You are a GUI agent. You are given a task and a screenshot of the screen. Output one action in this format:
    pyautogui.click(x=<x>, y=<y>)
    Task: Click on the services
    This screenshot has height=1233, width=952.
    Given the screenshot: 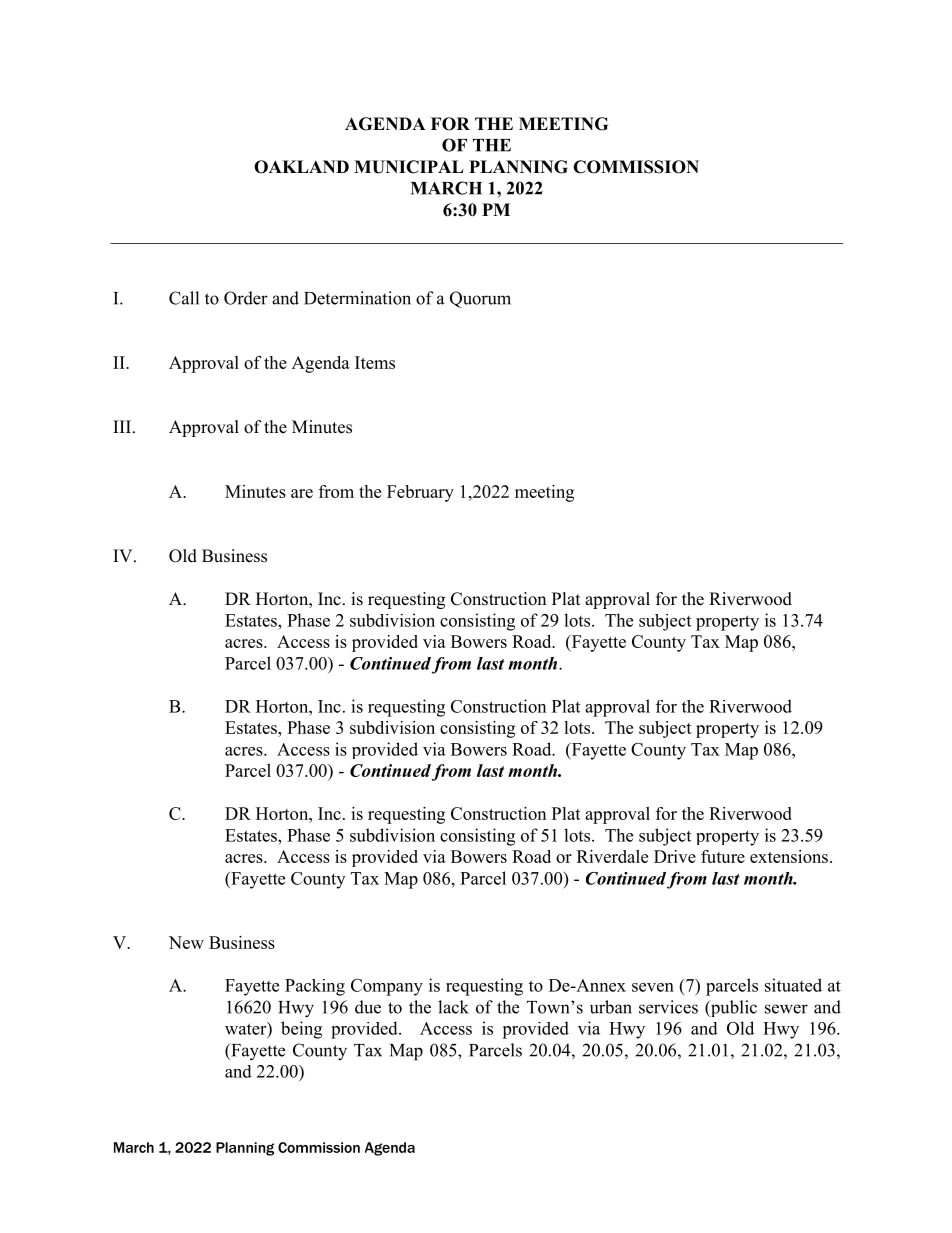 What is the action you would take?
    pyautogui.click(x=668, y=1007)
